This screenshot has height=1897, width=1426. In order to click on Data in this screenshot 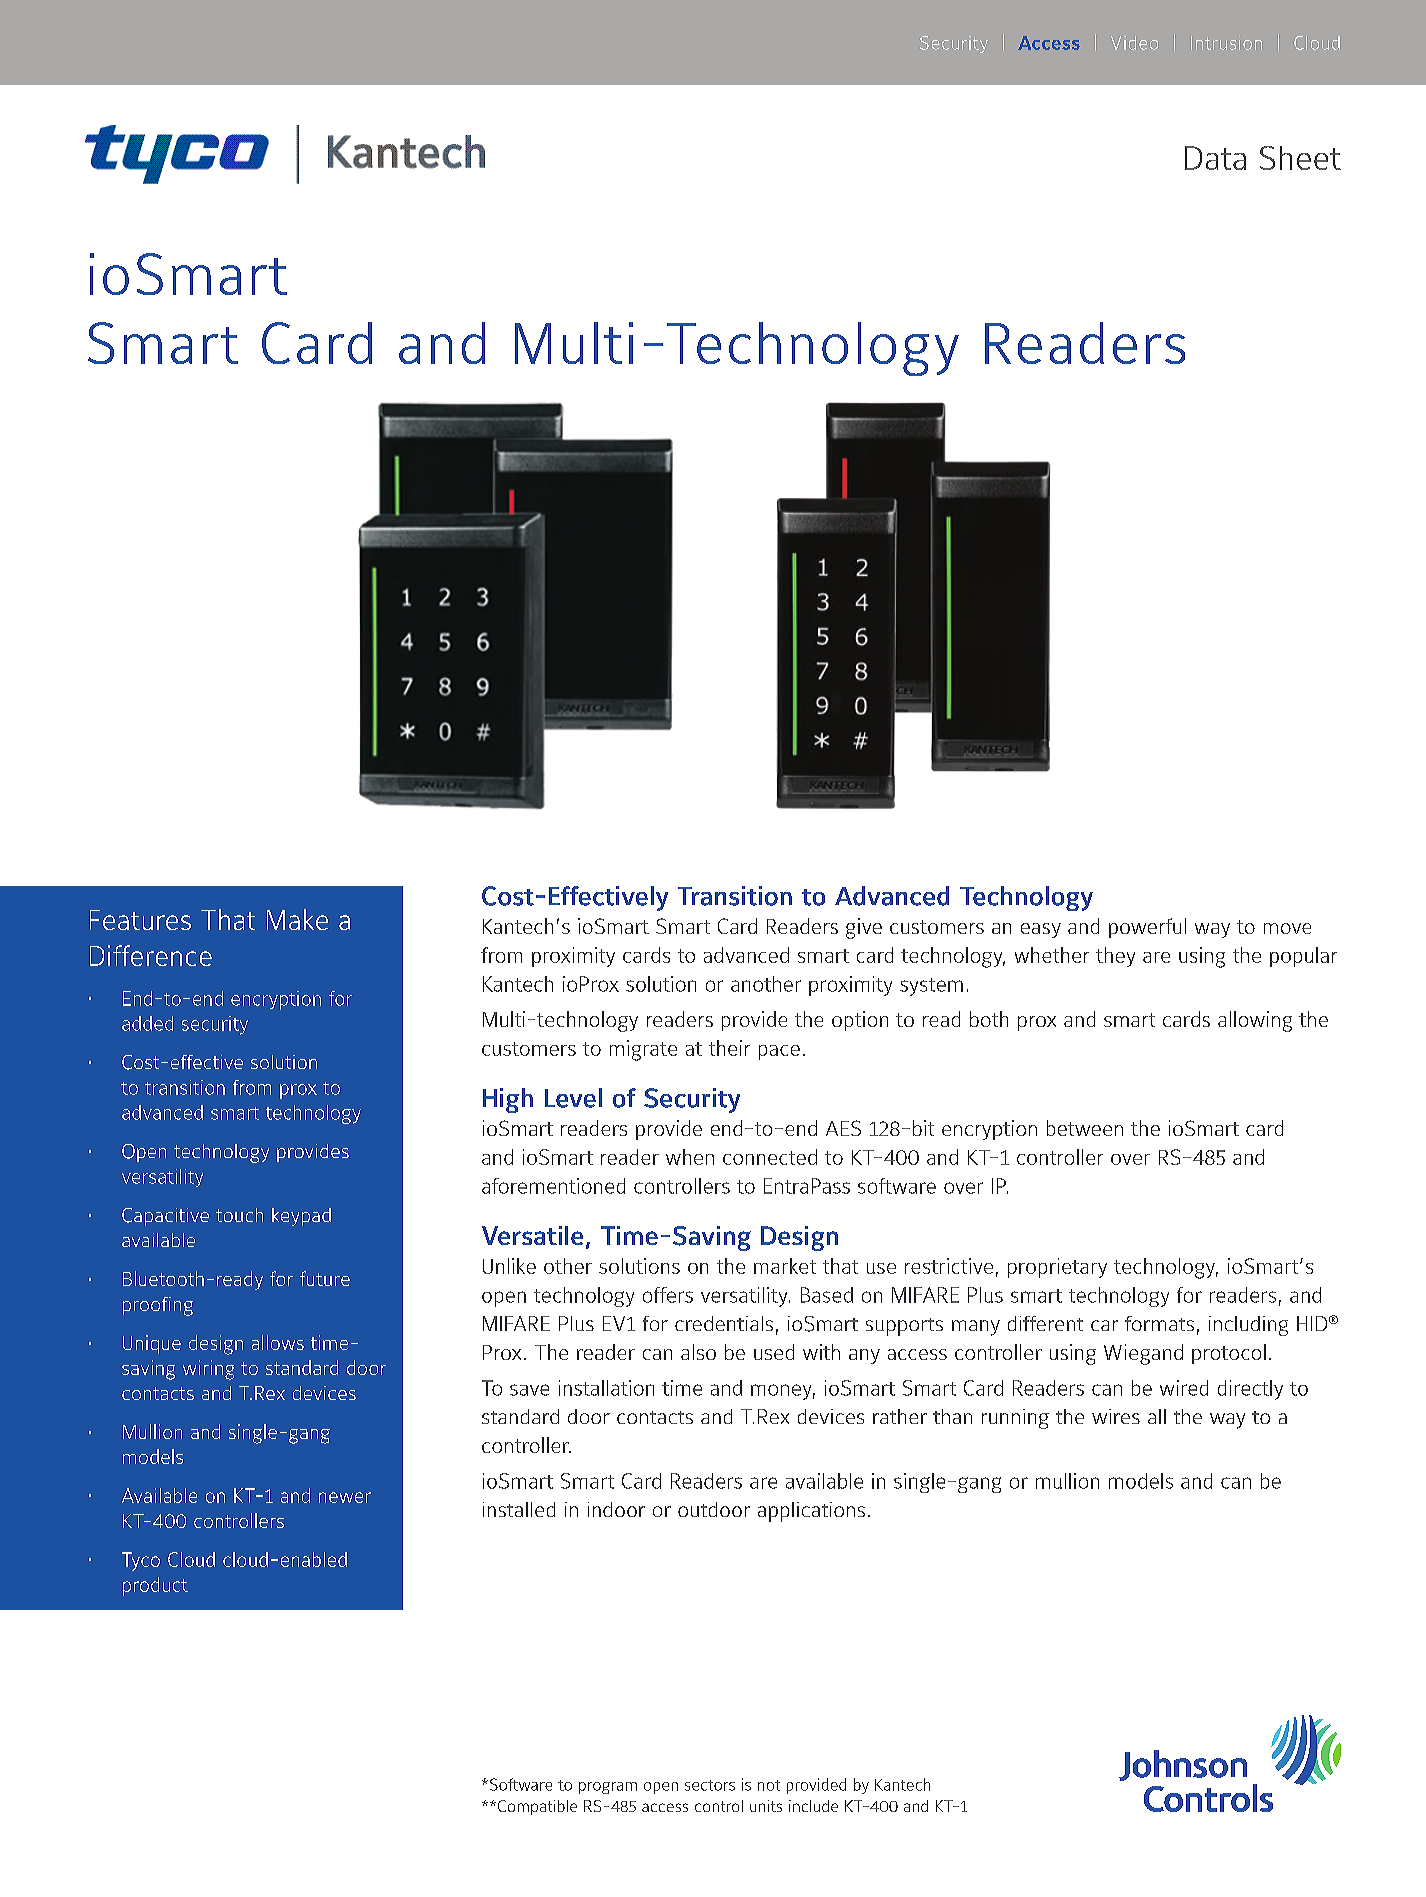, I will do `click(1215, 158)`.
